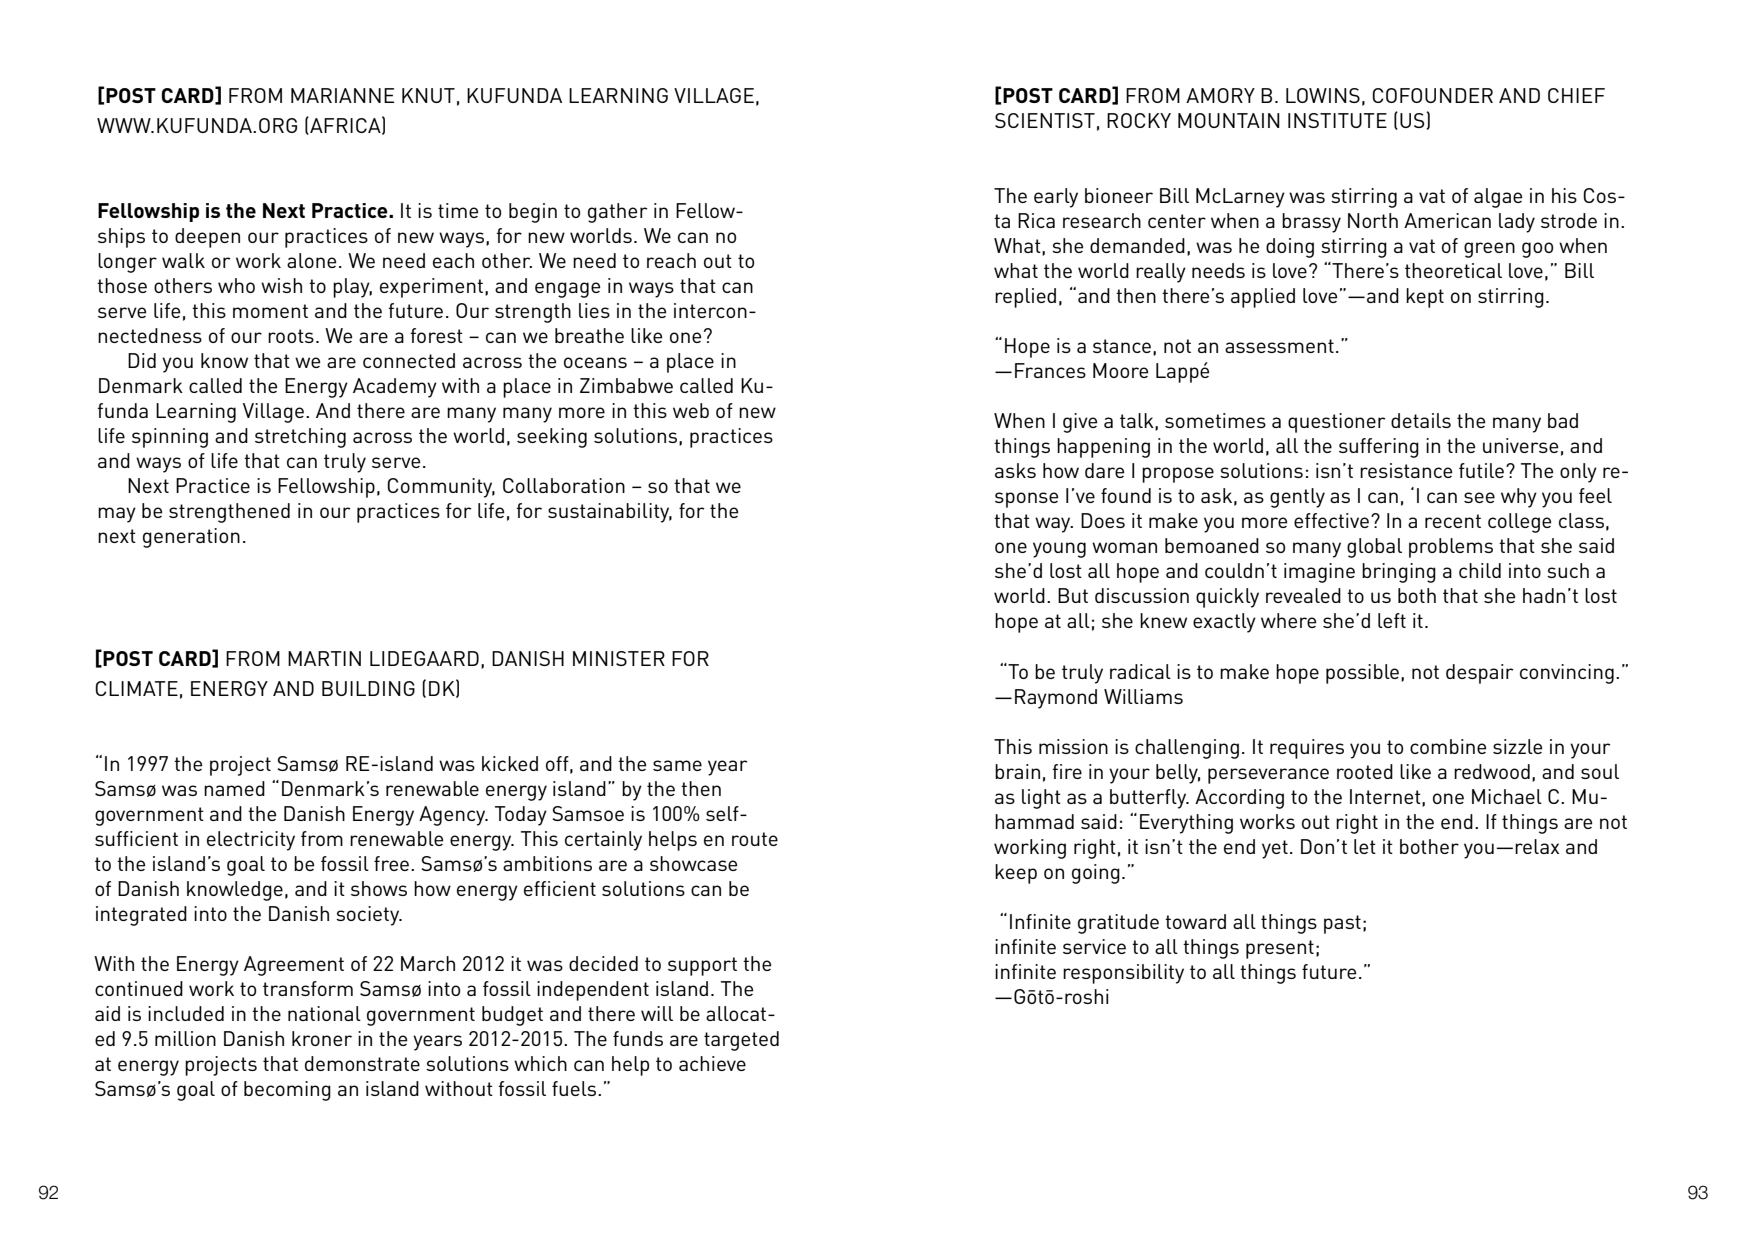 The height and width of the screenshot is (1242, 1750). Describe the element at coordinates (362, 1063) in the screenshot. I see `demonstrate` at that location.
